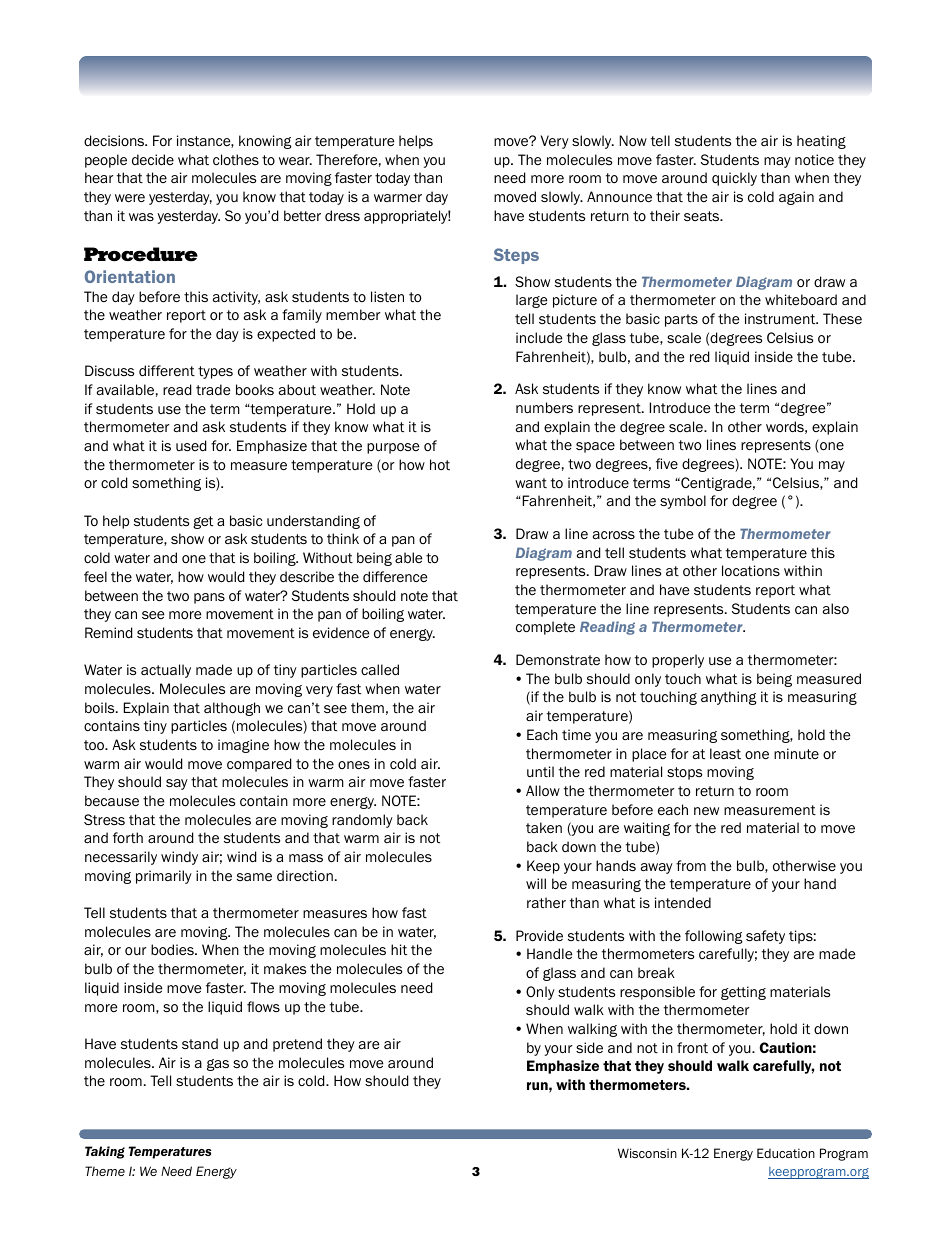 The height and width of the screenshot is (1233, 952). What do you see at coordinates (191, 445) in the screenshot?
I see `used` at bounding box center [191, 445].
